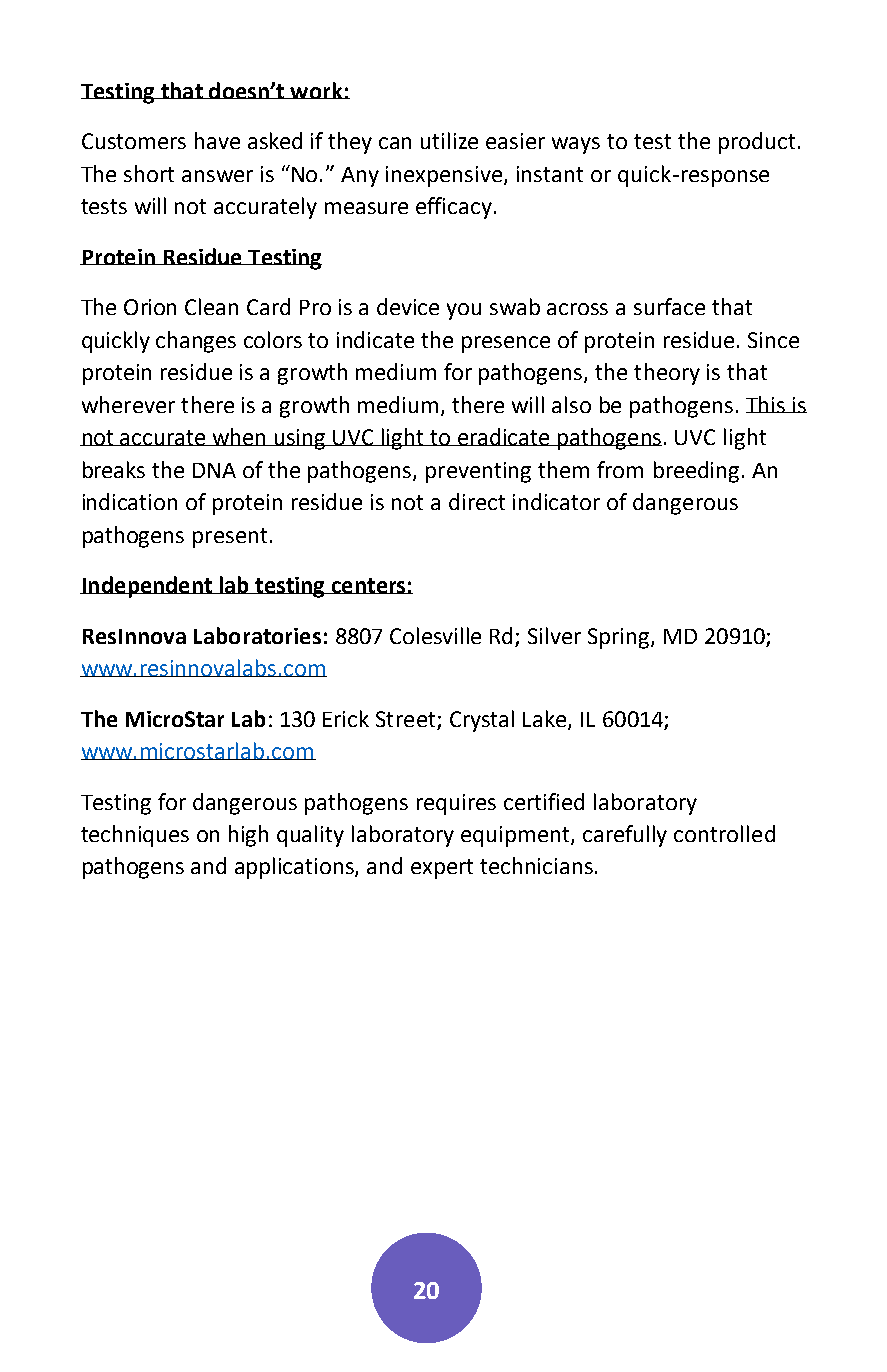  What do you see at coordinates (449, 140) in the page?
I see `utilize` at bounding box center [449, 140].
